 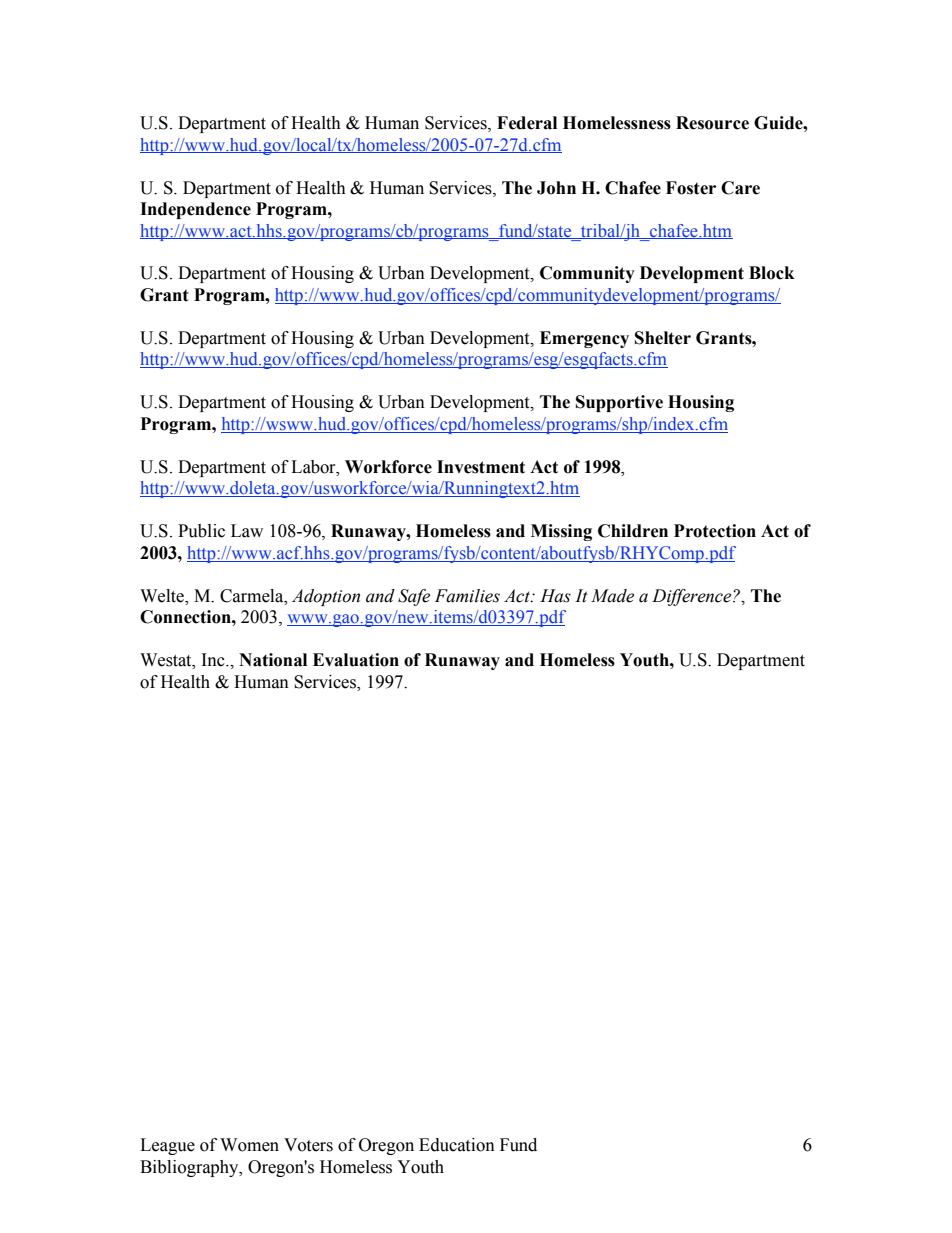 What do you see at coordinates (663, 338) in the document?
I see `Shelter` at bounding box center [663, 338].
